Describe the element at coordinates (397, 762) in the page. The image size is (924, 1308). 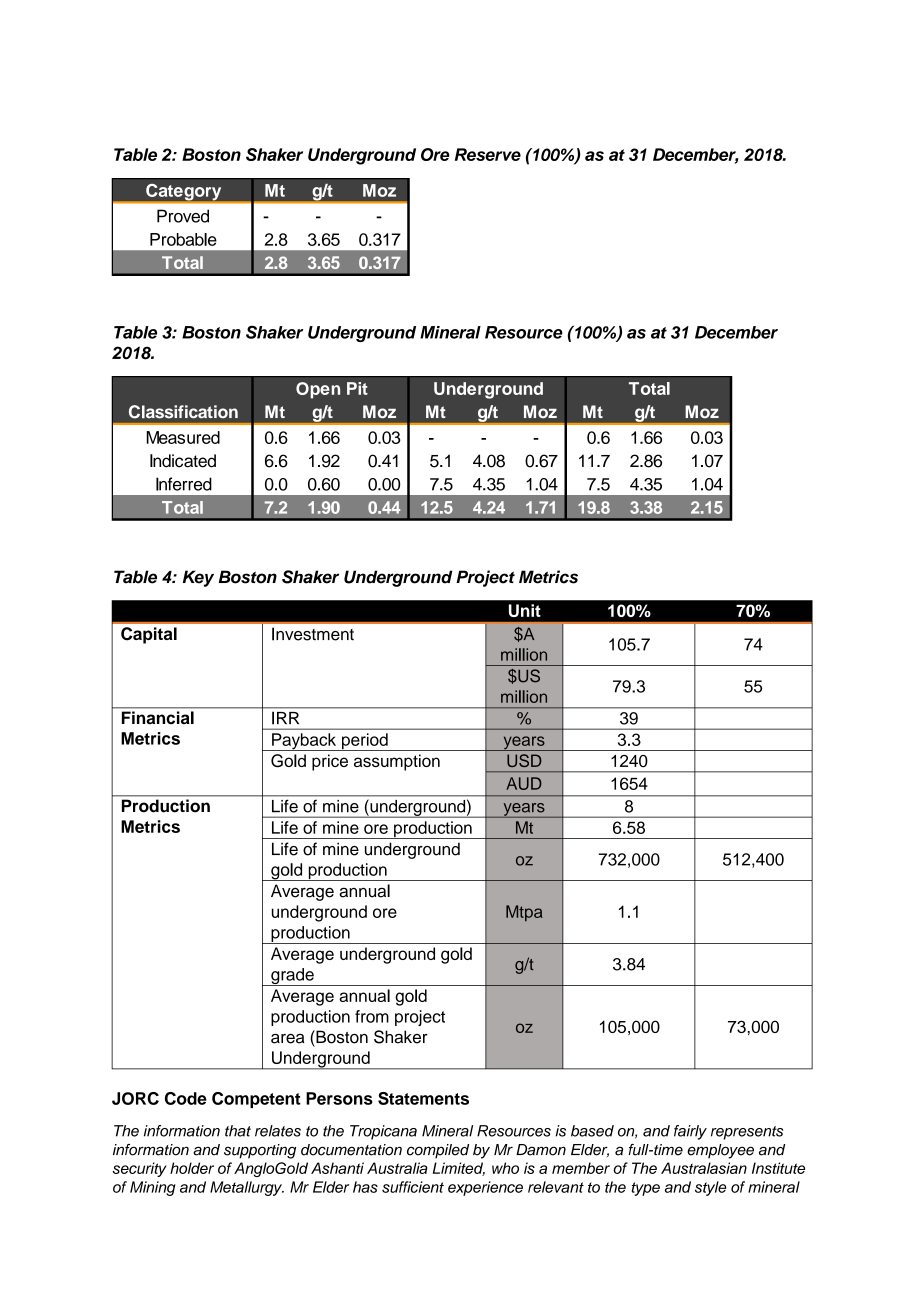
I see `assumption` at that location.
